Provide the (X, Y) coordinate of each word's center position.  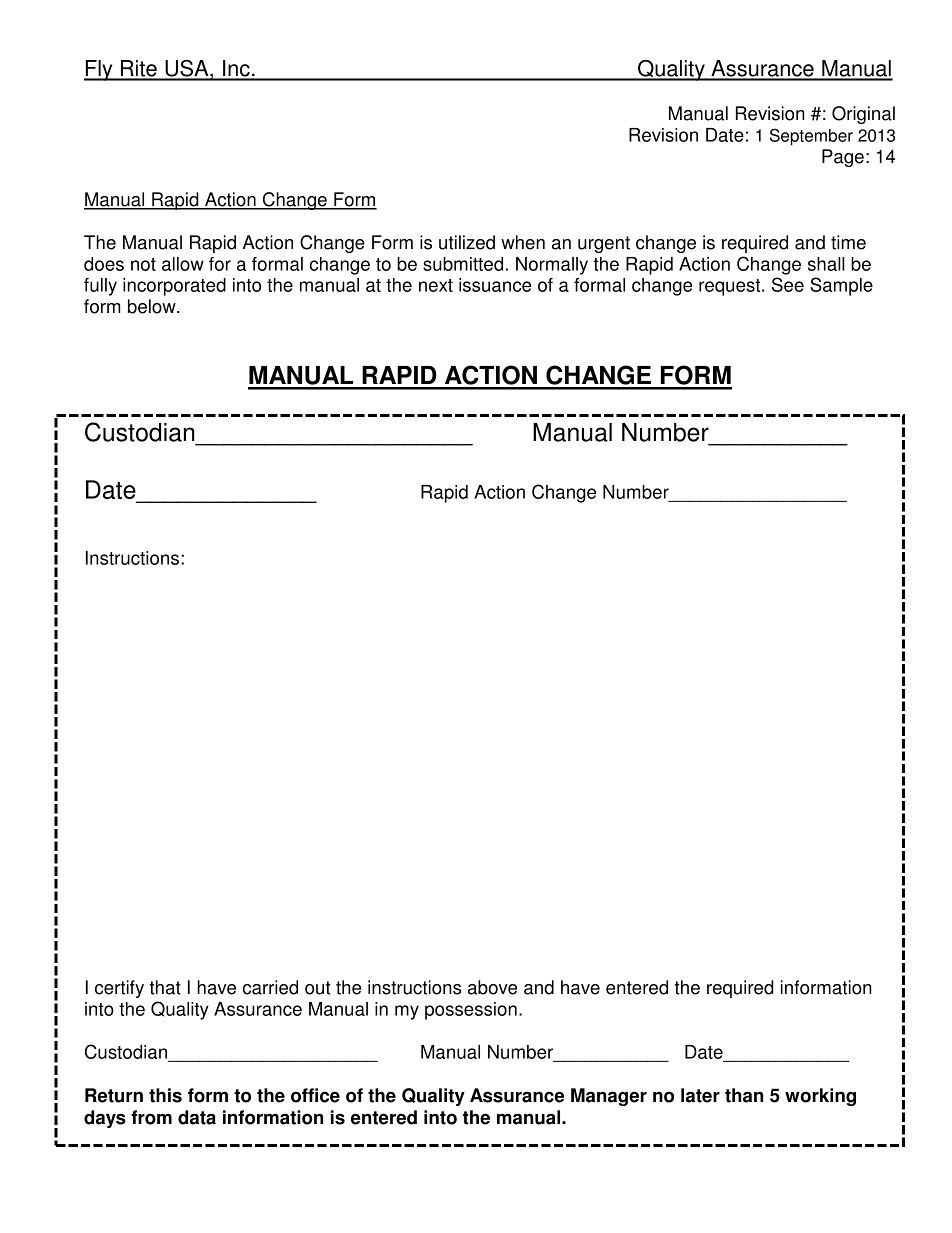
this (165, 1095)
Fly (99, 70)
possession (471, 1011)
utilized (467, 242)
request (731, 287)
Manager (609, 1097)
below (153, 306)
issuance (495, 285)
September (811, 137)
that (165, 987)
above (492, 987)
